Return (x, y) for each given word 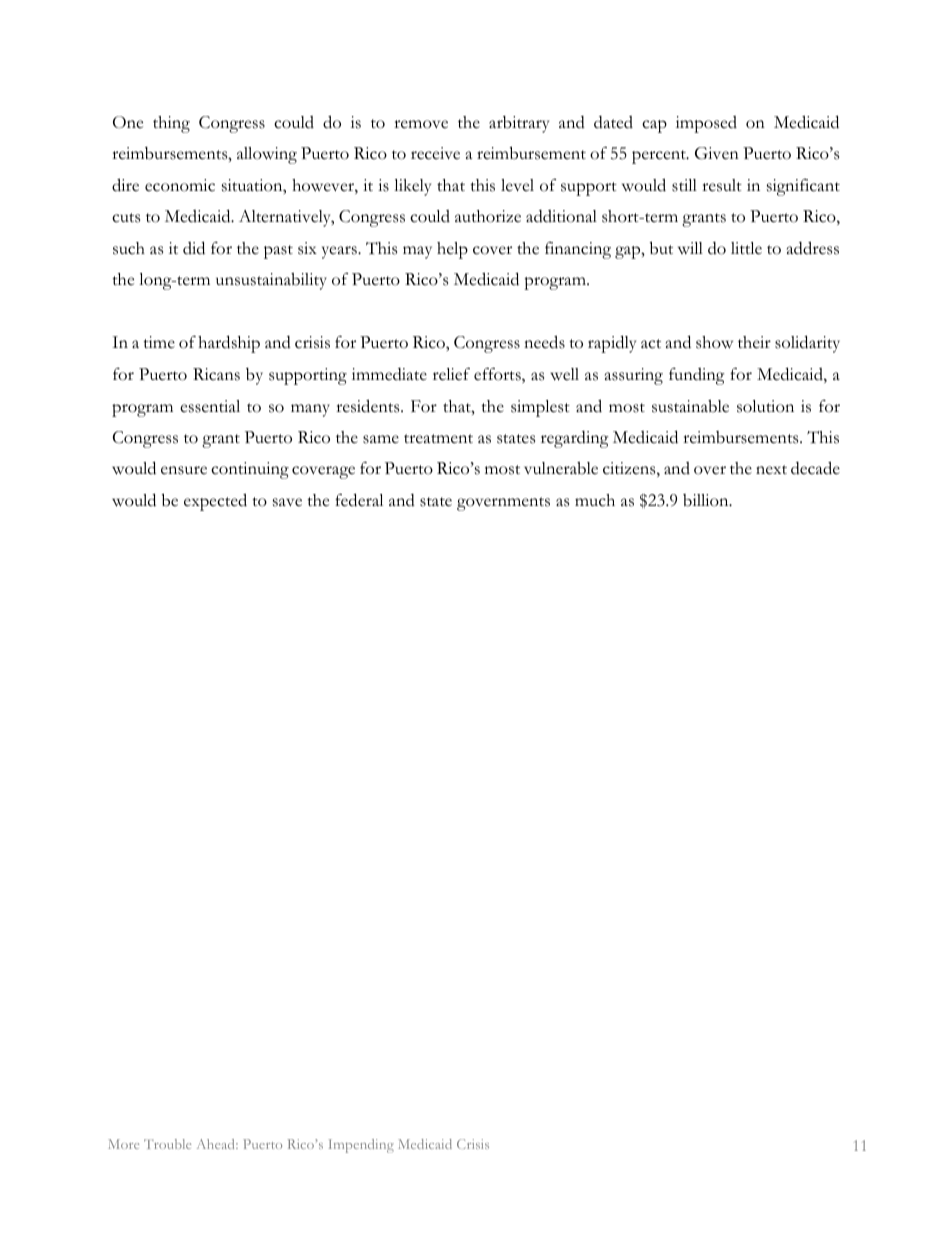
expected (215, 502)
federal (359, 500)
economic (180, 185)
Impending (361, 1146)
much (595, 500)
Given (717, 153)
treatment (438, 439)
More (124, 1144)
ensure (184, 470)
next (771, 470)
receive (435, 153)
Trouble (168, 1144)
